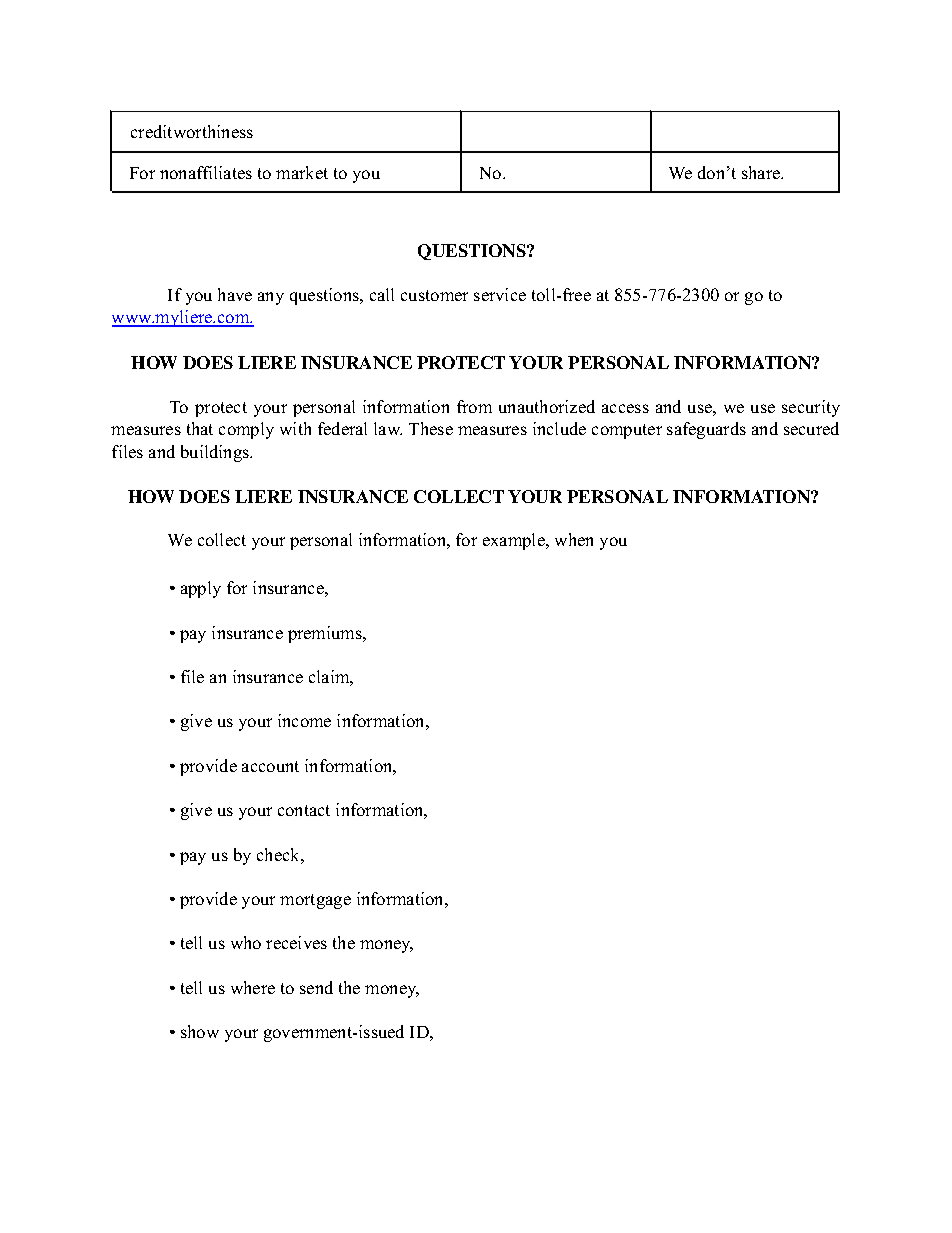 This screenshot has height=1233, width=952. Describe the element at coordinates (315, 901) in the screenshot. I see `mortgage` at that location.
